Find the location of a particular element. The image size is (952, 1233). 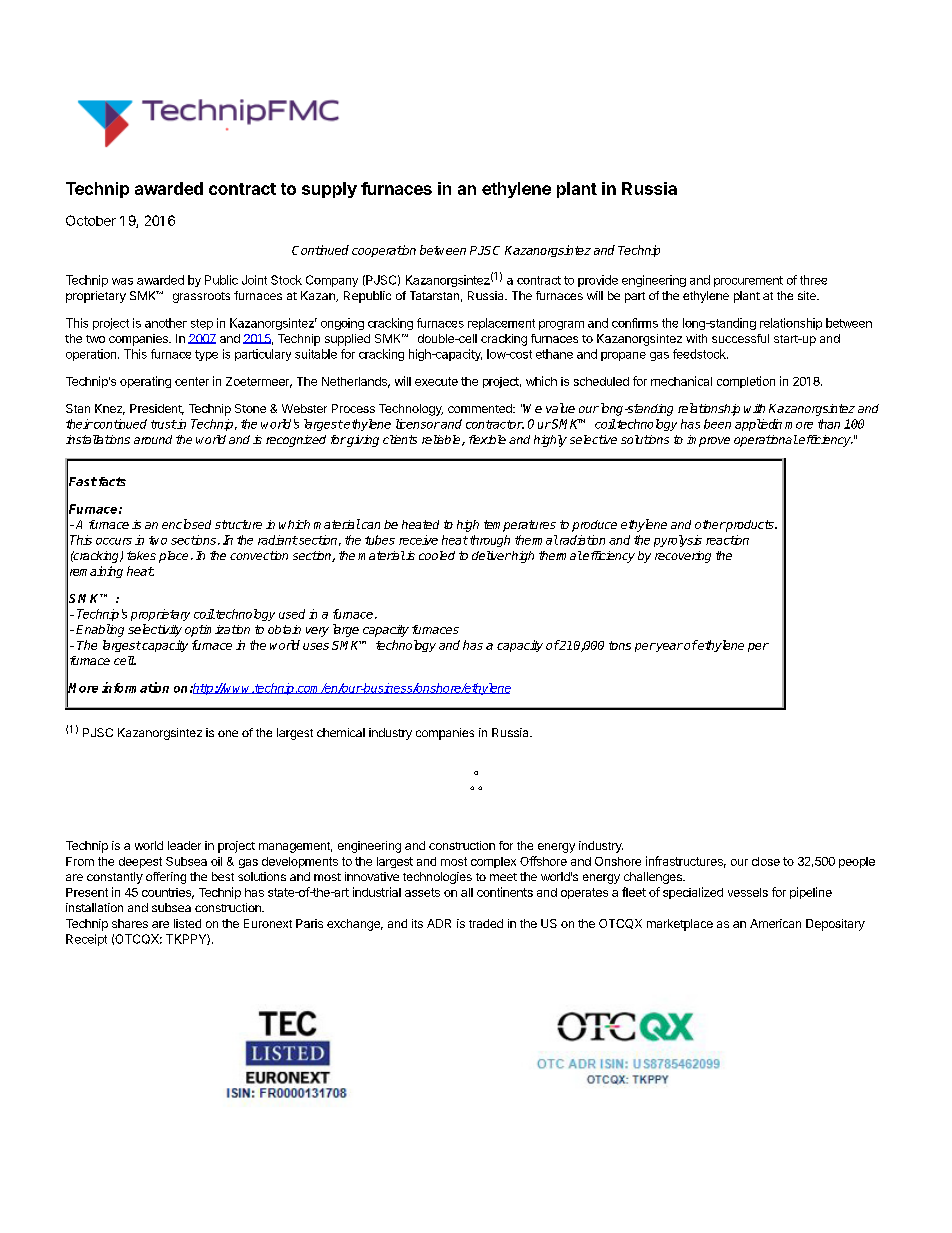

procurement is located at coordinates (748, 281).
